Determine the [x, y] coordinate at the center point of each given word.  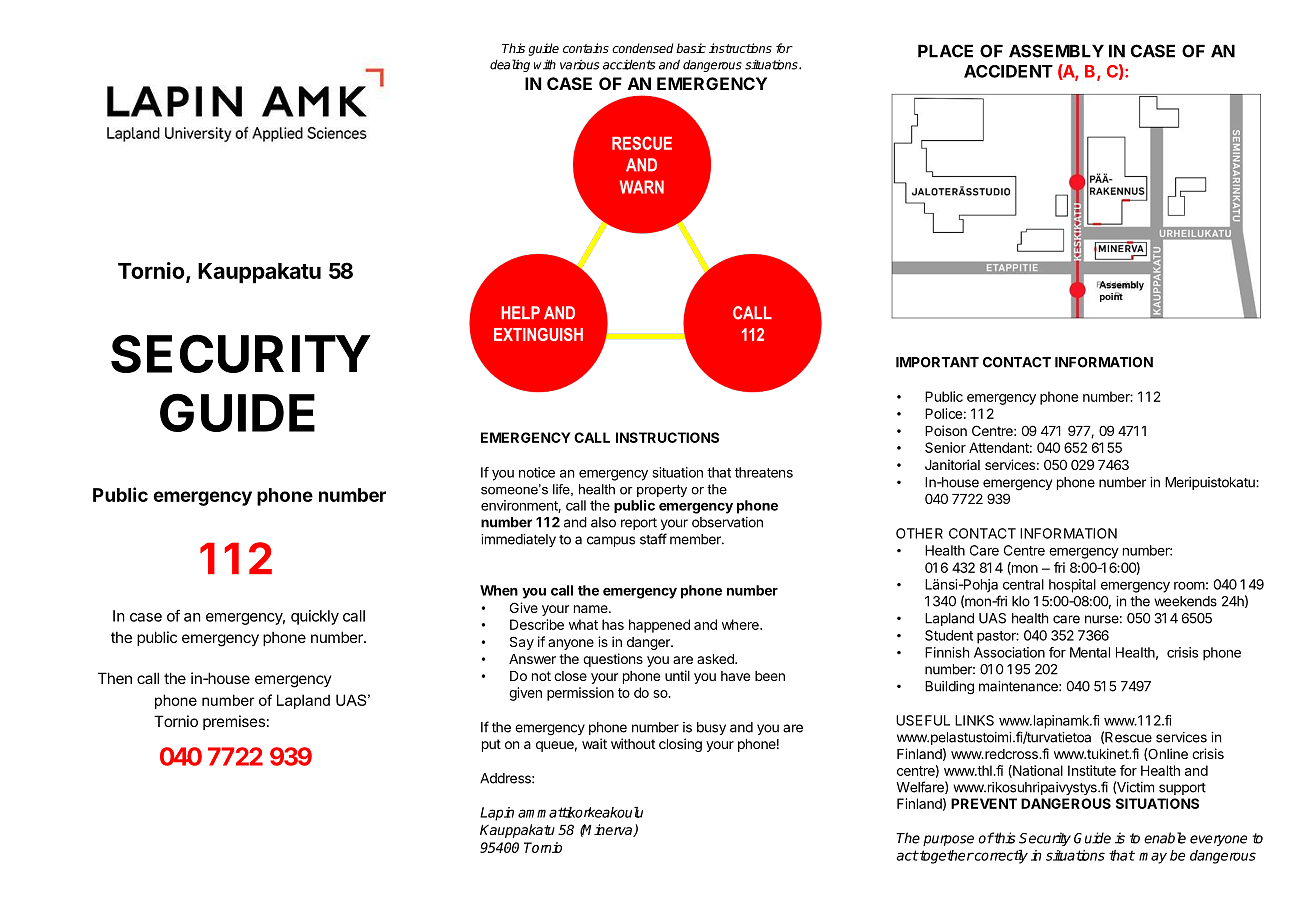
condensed [643, 48]
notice [537, 472]
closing [680, 745]
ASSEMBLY [1056, 51]
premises [234, 722]
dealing [510, 65]
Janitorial [952, 464]
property [662, 490]
